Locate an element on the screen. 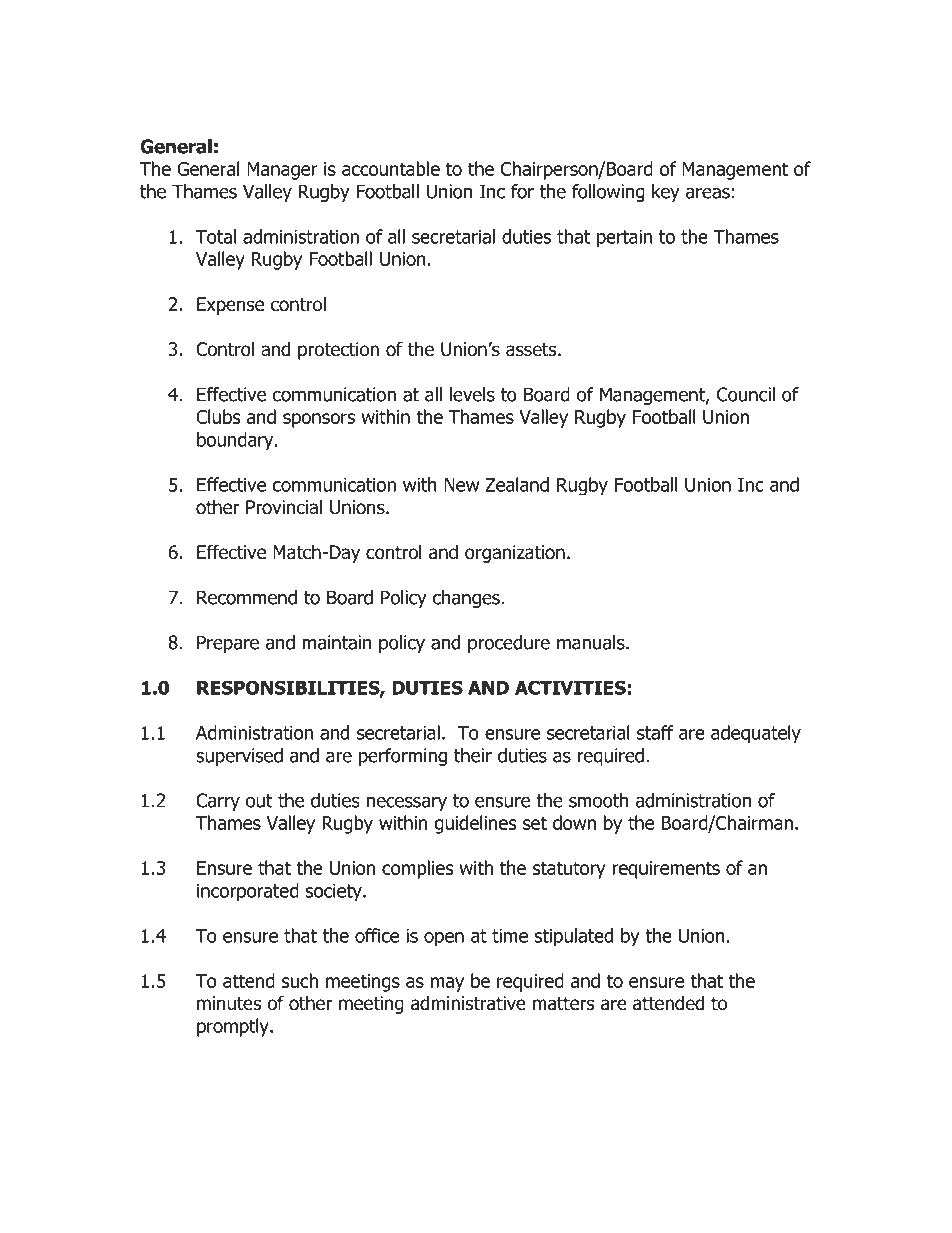 The height and width of the screenshot is (1233, 952). areas is located at coordinates (708, 193).
